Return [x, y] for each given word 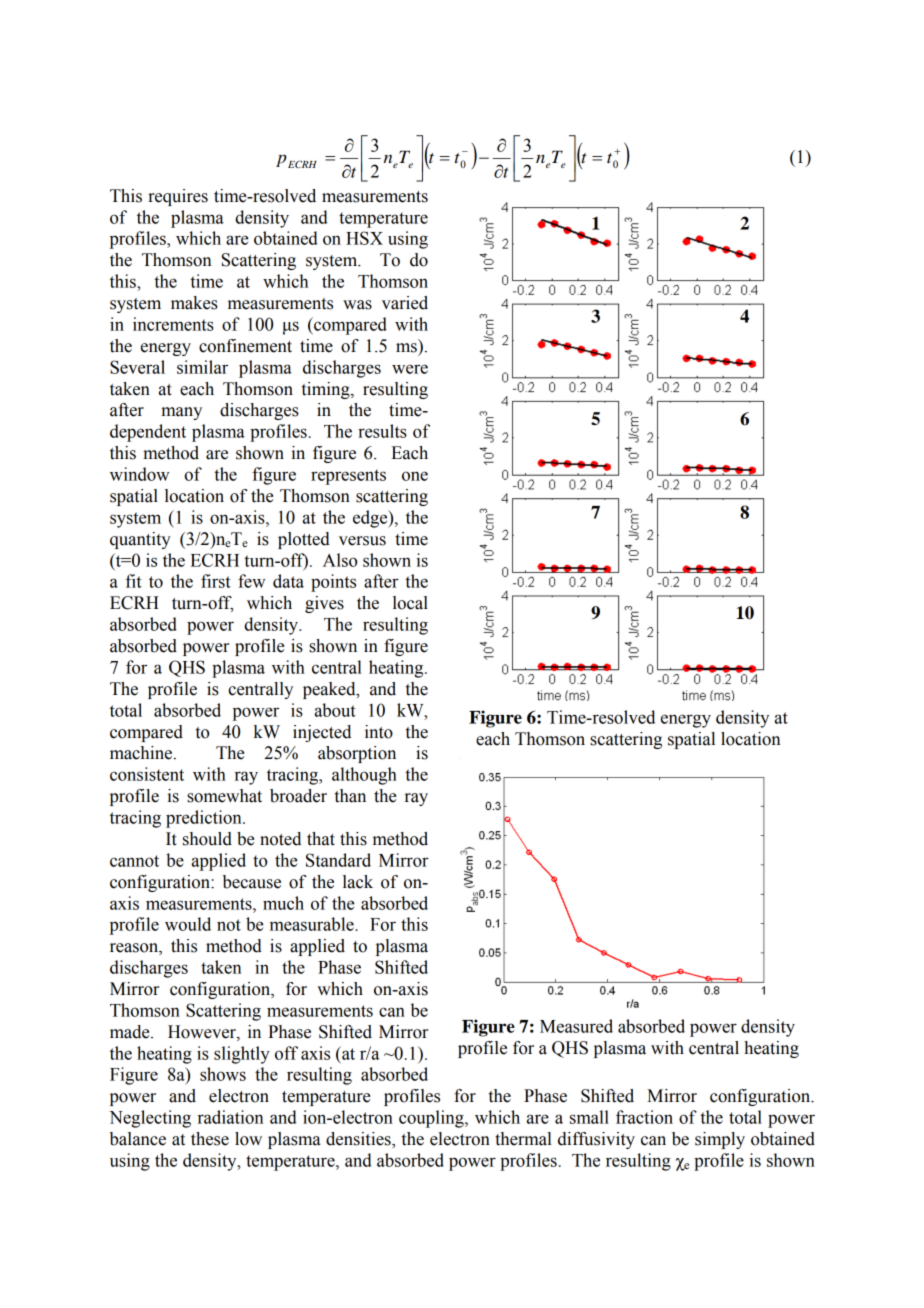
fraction [644, 1117]
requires [178, 197]
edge [371, 519]
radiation [230, 1117]
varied [405, 303]
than [350, 796]
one [415, 476]
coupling [432, 1119]
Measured [576, 1026]
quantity [140, 540]
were [410, 369]
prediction [205, 819]
